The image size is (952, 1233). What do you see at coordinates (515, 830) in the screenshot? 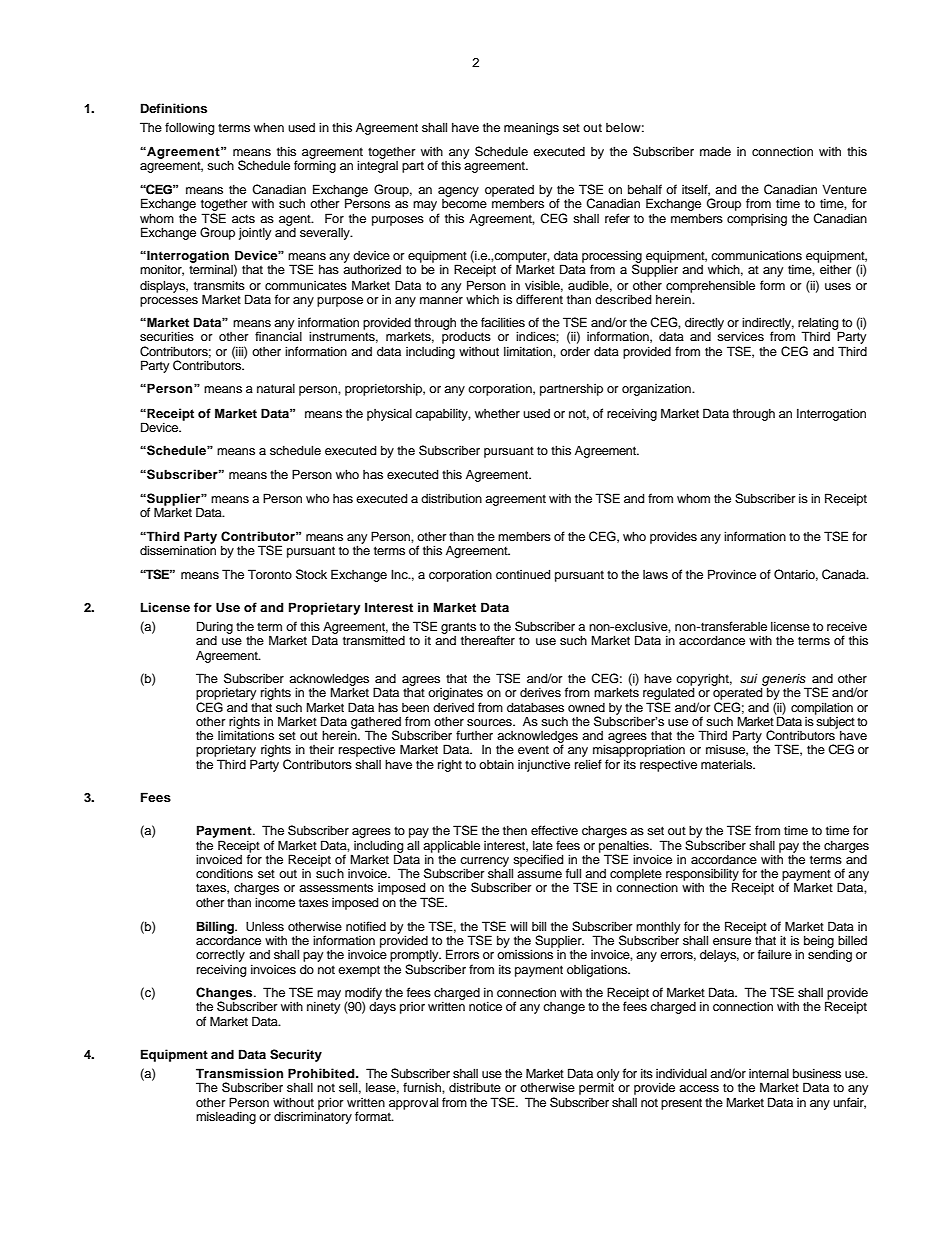
I see `then` at bounding box center [515, 830].
